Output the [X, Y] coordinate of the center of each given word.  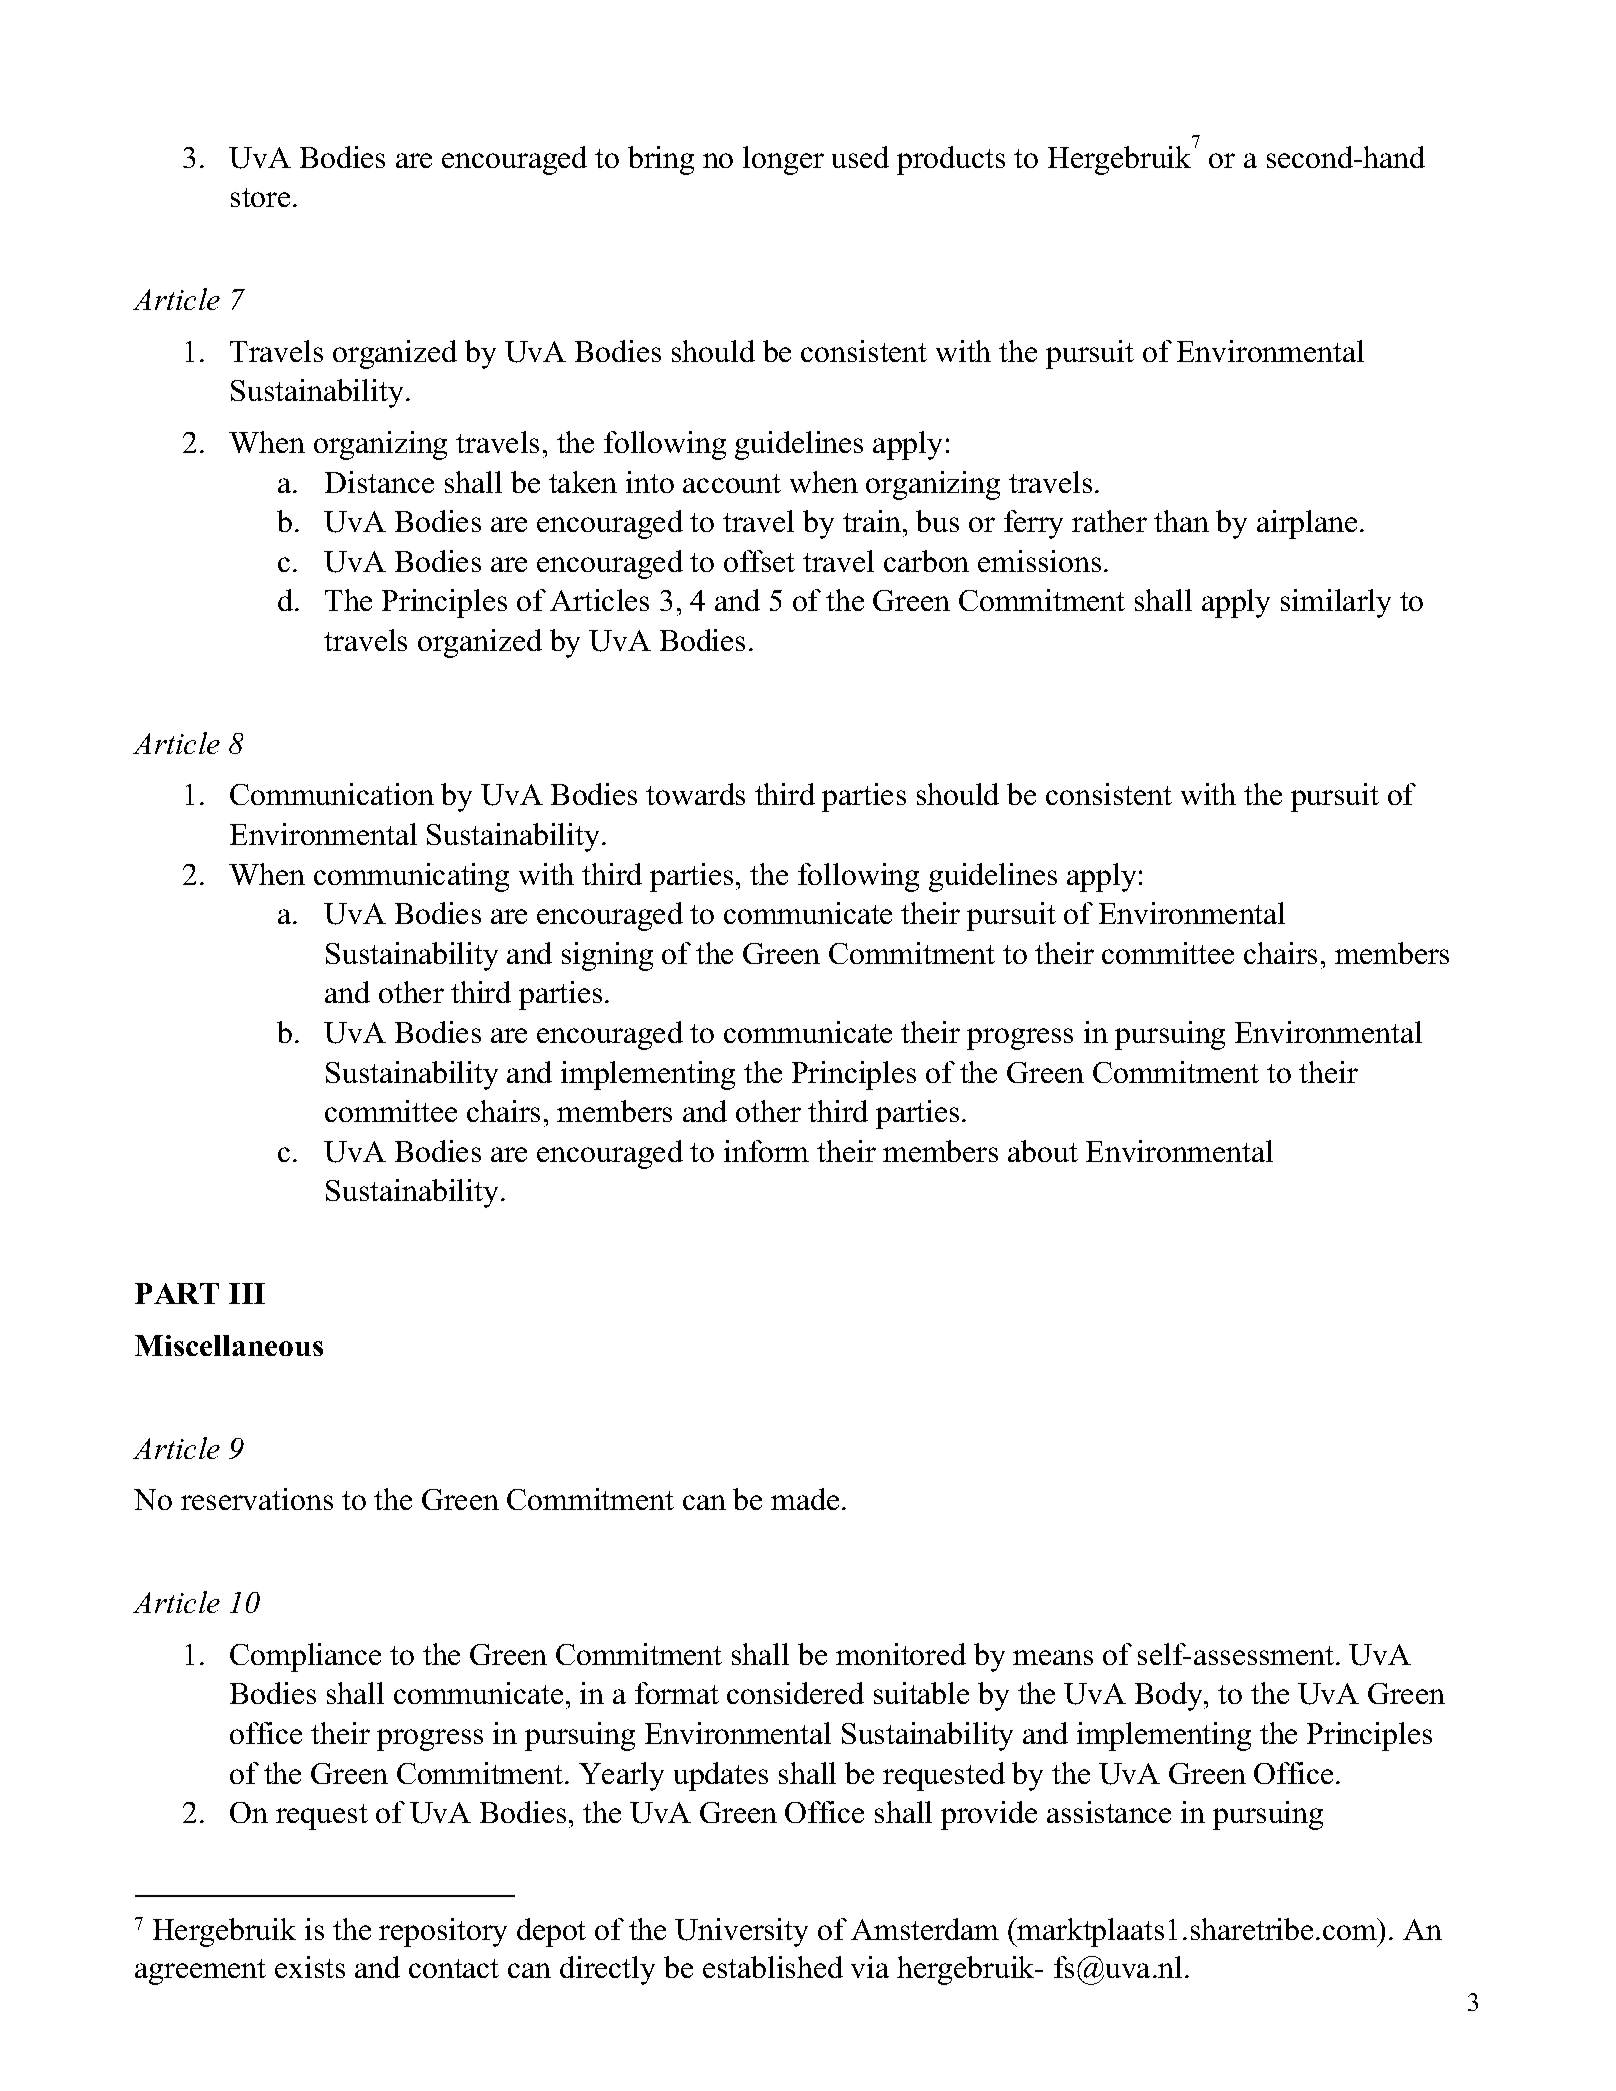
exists [310, 1967]
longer [783, 160]
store [260, 197]
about [1043, 1151]
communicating [411, 877]
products [951, 160]
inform [766, 1151]
